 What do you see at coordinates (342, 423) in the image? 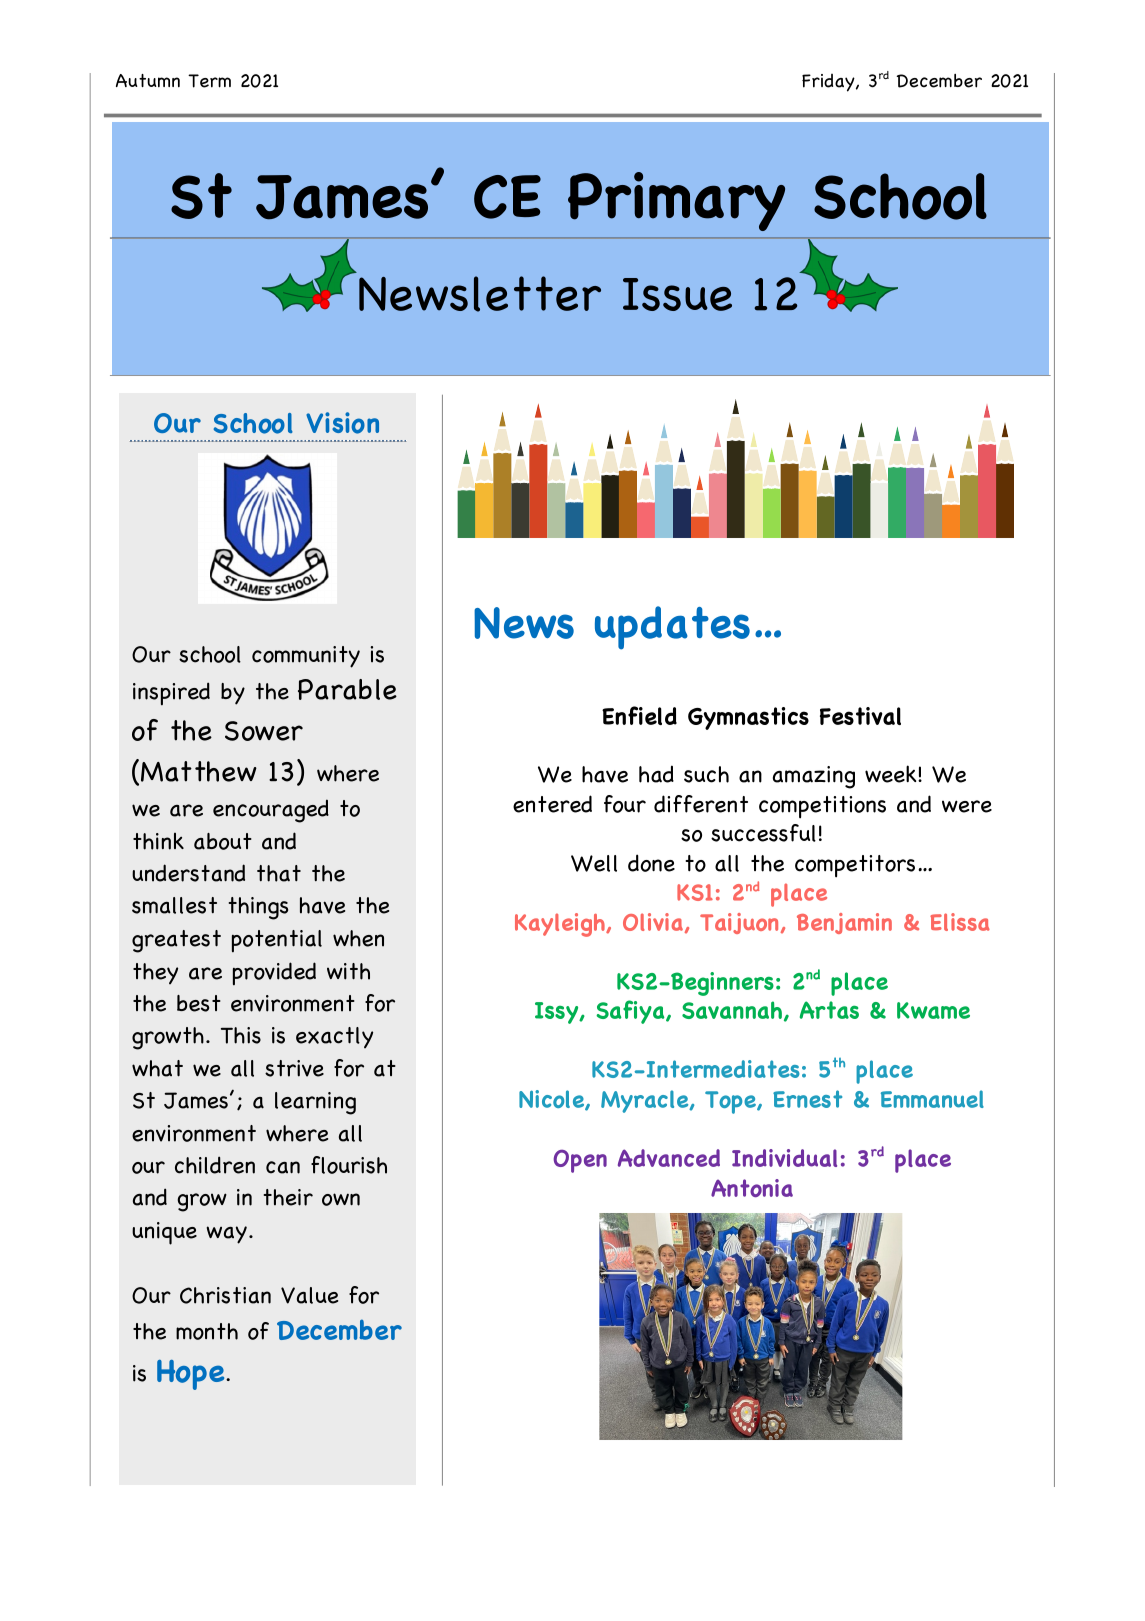
I see `Vision` at bounding box center [342, 423].
